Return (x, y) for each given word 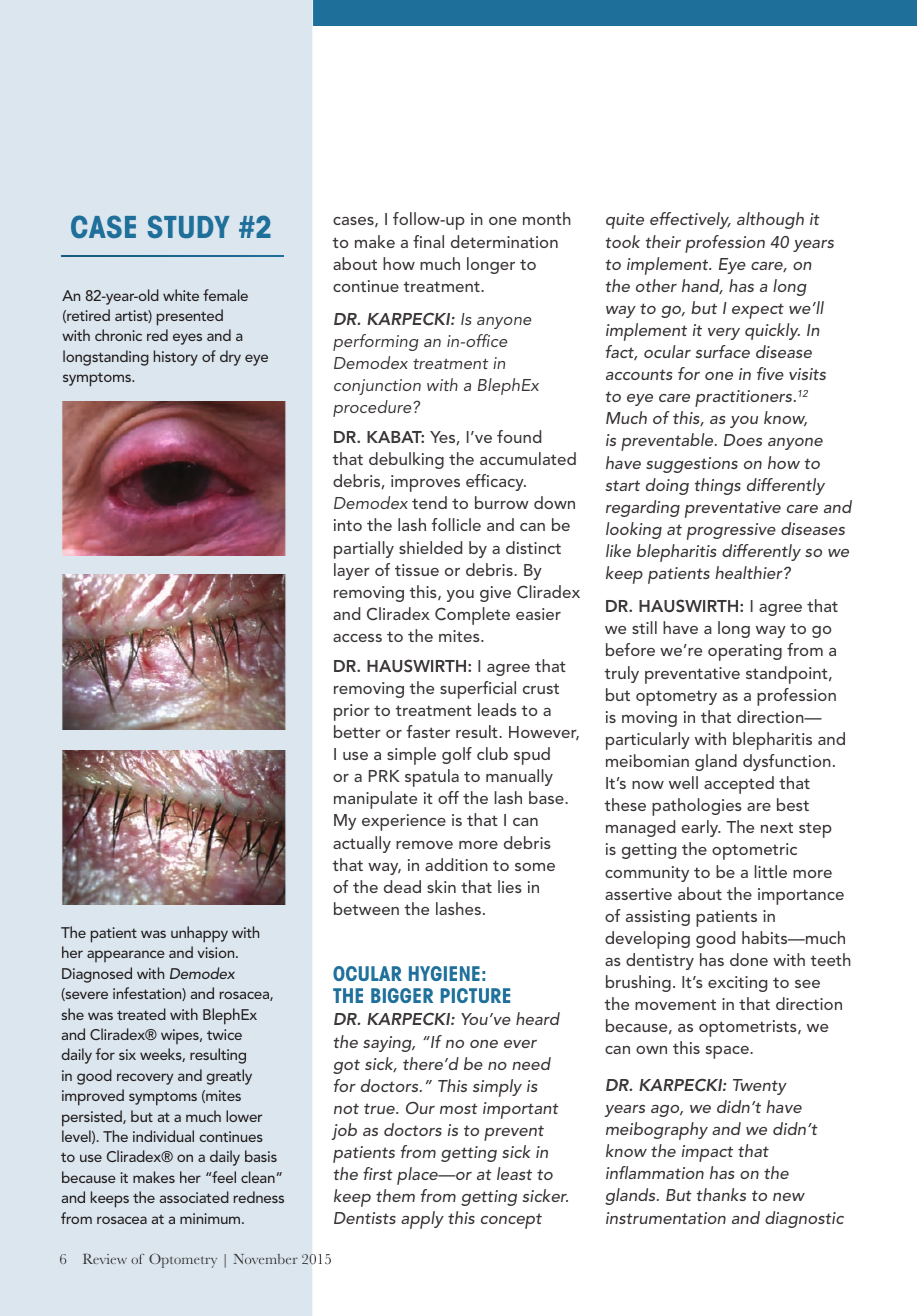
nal (434, 241)
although (770, 220)
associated (194, 1197)
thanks (721, 1194)
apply (422, 1220)
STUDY (188, 226)
